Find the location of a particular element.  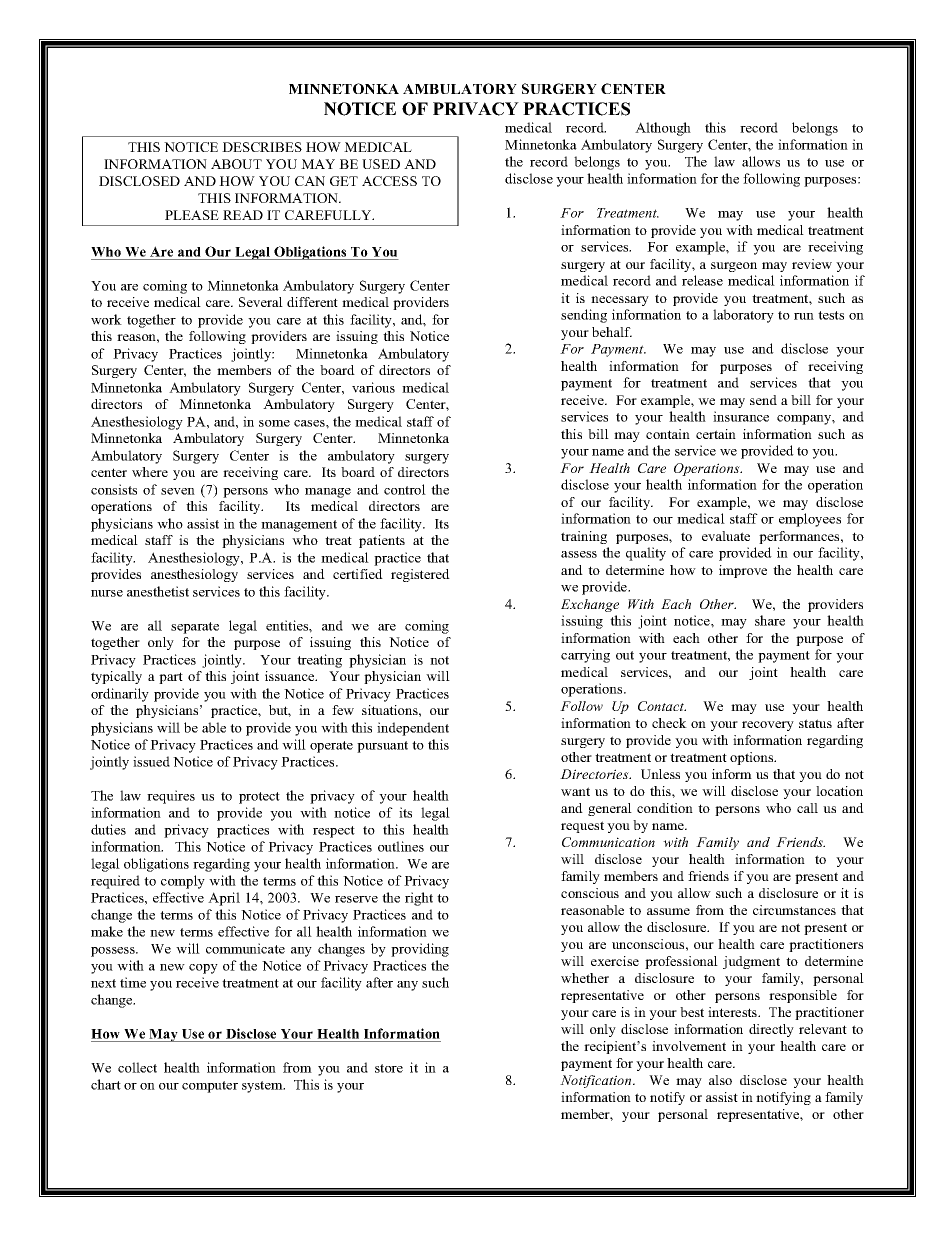

also is located at coordinates (720, 1080).
